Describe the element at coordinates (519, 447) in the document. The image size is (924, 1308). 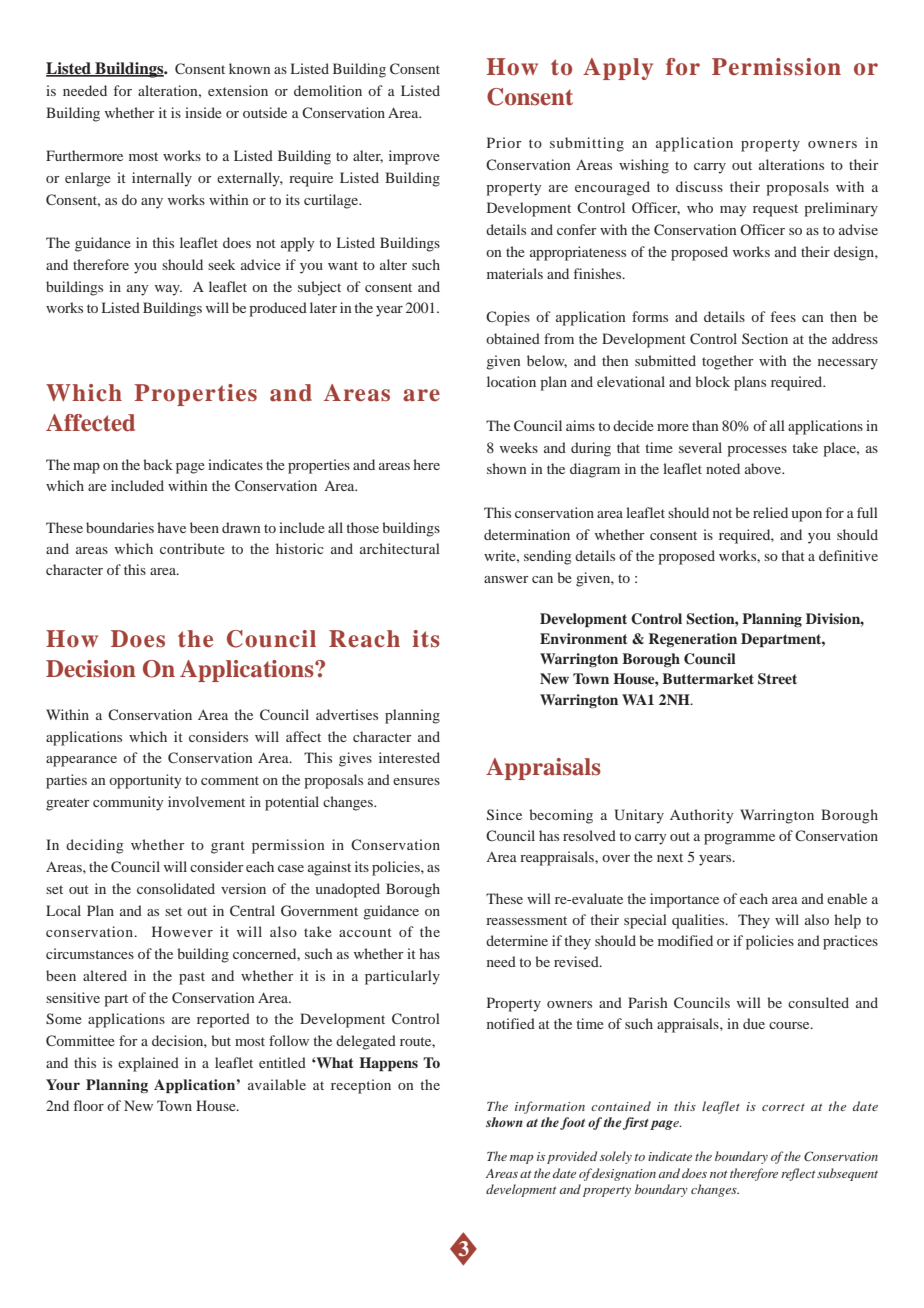
I see `weeks` at that location.
